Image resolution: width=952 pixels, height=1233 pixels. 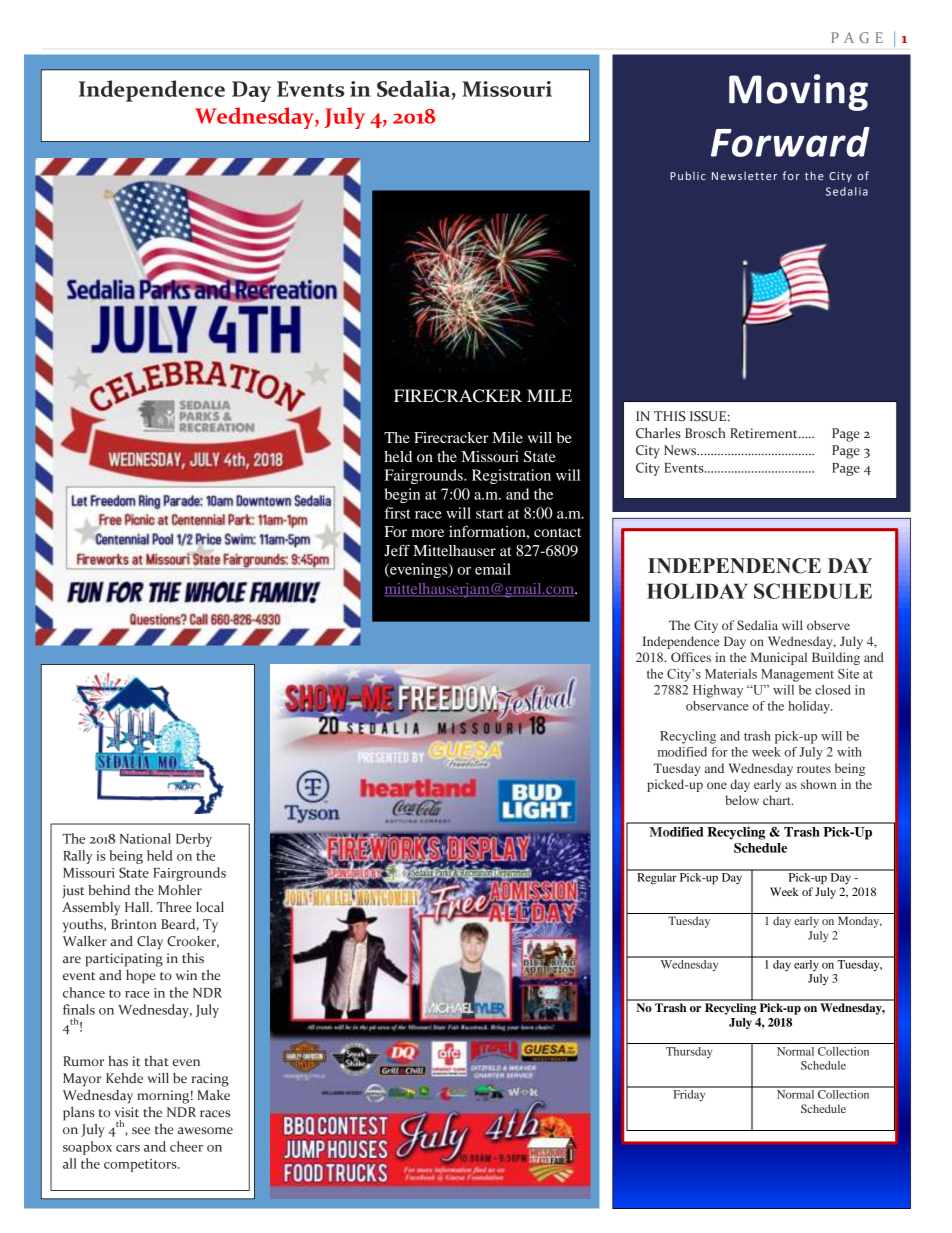 What do you see at coordinates (778, 658) in the screenshot?
I see `Municipal` at bounding box center [778, 658].
